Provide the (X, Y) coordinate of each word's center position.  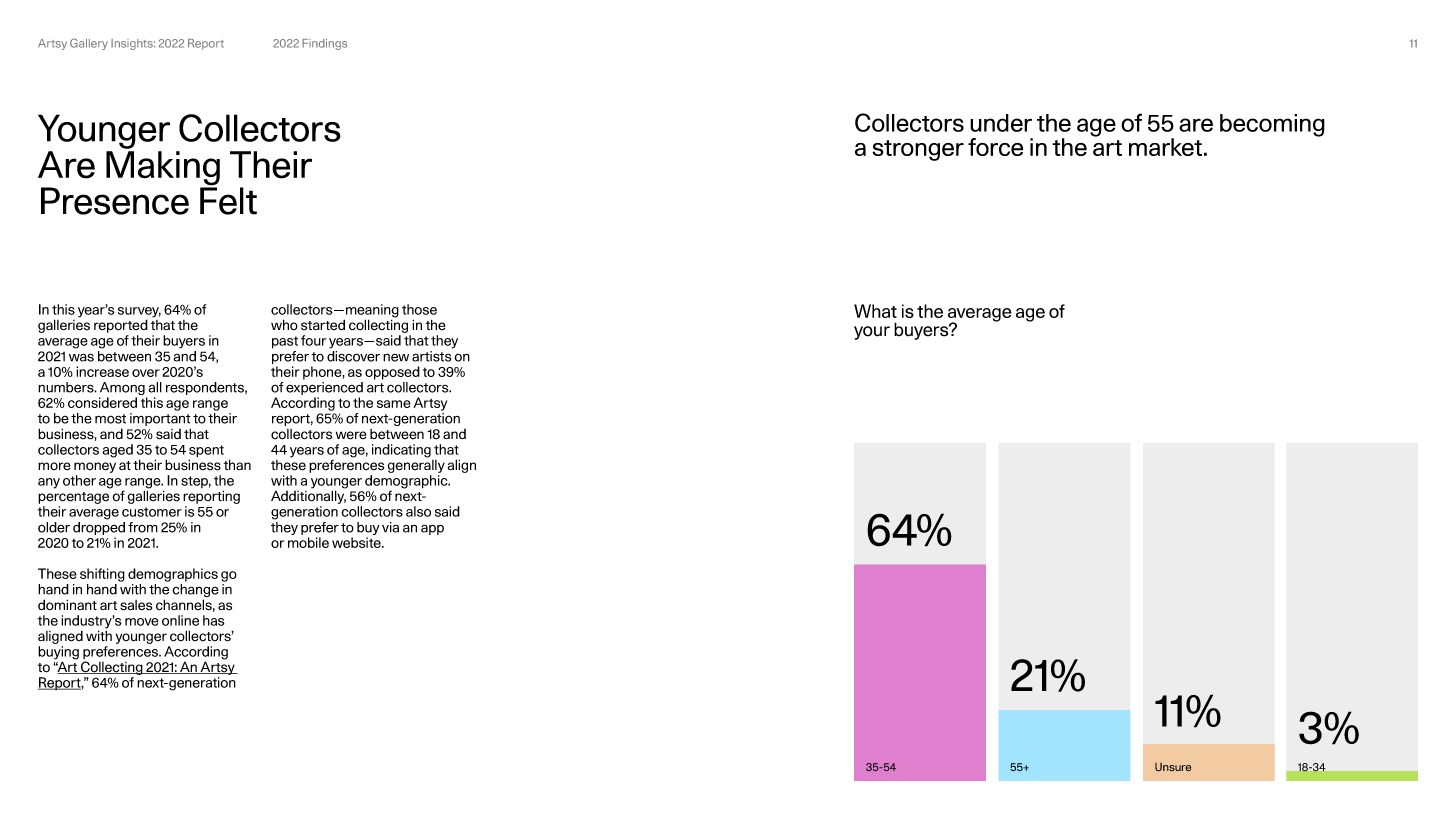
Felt (228, 200)
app (432, 529)
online (180, 620)
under (1001, 123)
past (285, 342)
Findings (324, 44)
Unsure (1173, 767)
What (875, 311)
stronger (918, 150)
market (1165, 147)
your (872, 333)
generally (416, 465)
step (196, 482)
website (357, 542)
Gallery (89, 44)
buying (58, 654)
